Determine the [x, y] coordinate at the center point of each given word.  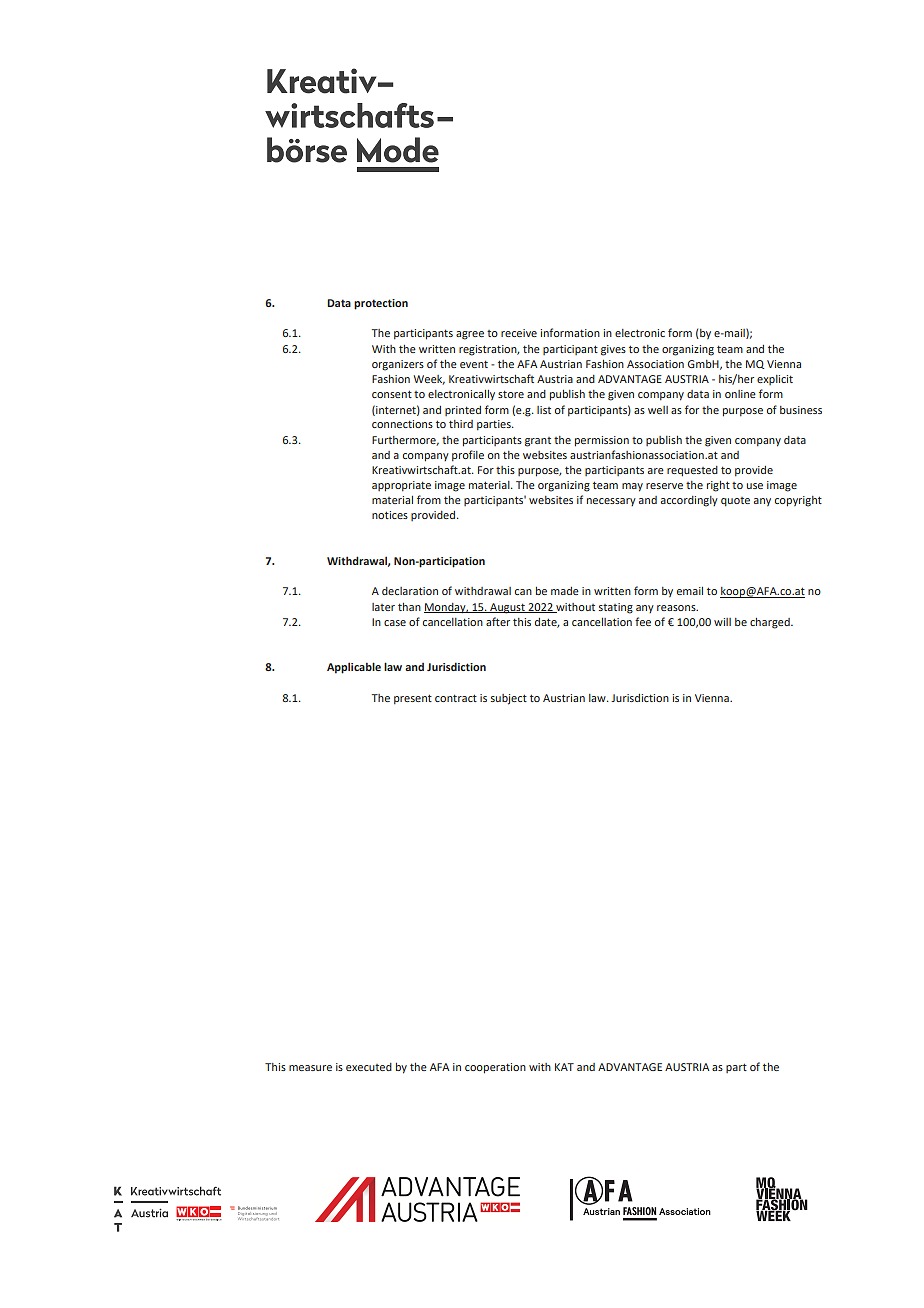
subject [509, 699]
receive [519, 333]
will [722, 622]
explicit [775, 380]
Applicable [354, 668]
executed [369, 1067]
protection [381, 304]
